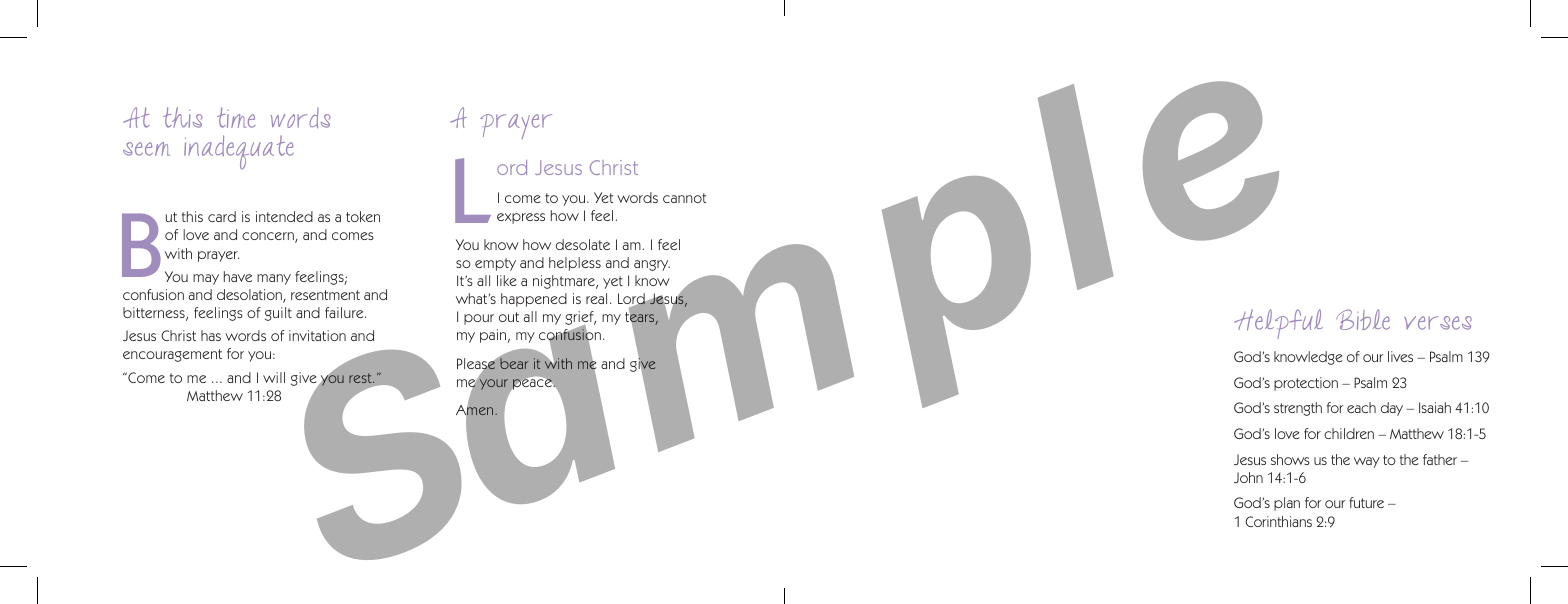  What do you see at coordinates (236, 117) in the document?
I see `time` at bounding box center [236, 117].
